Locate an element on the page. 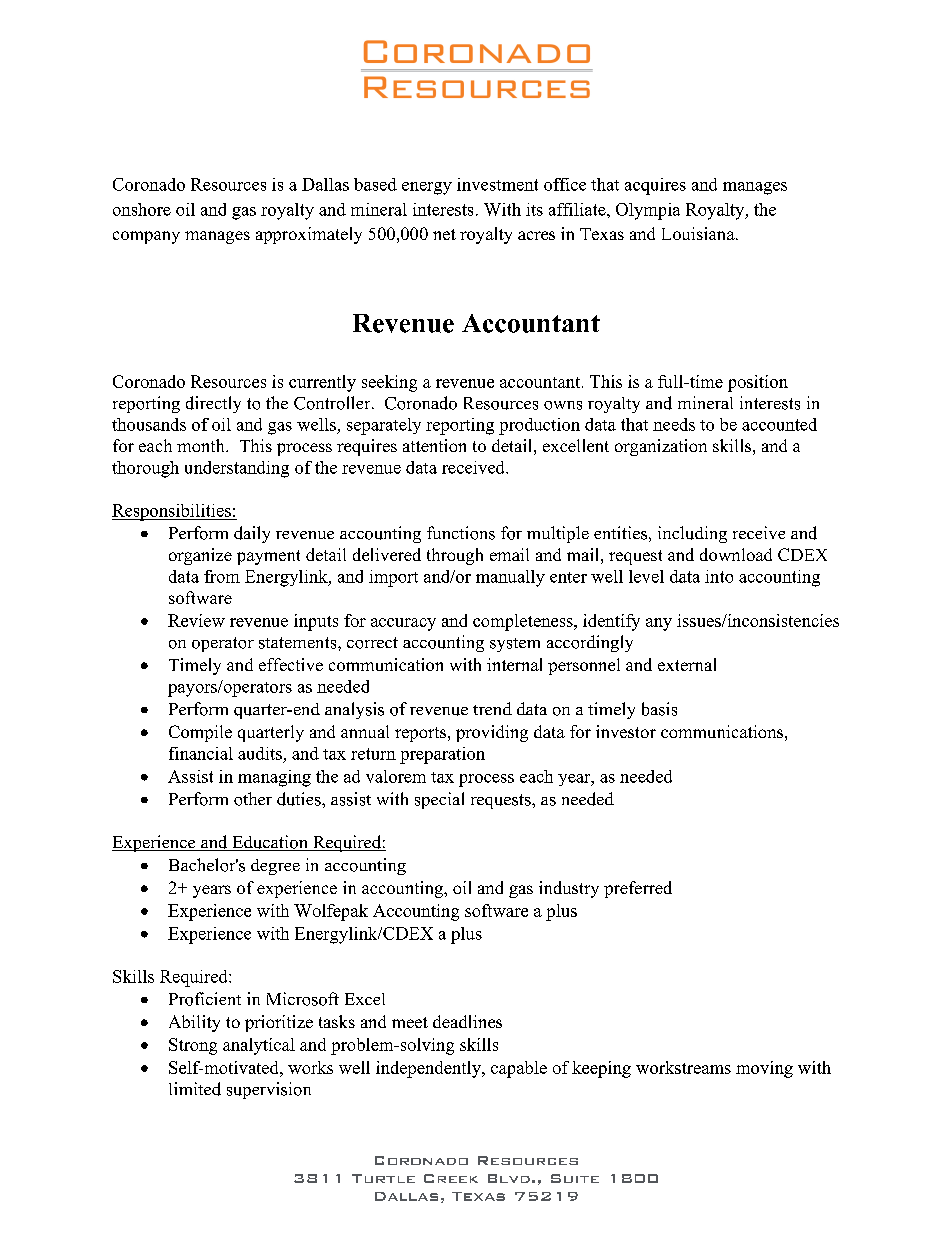  onshore is located at coordinates (142, 209).
